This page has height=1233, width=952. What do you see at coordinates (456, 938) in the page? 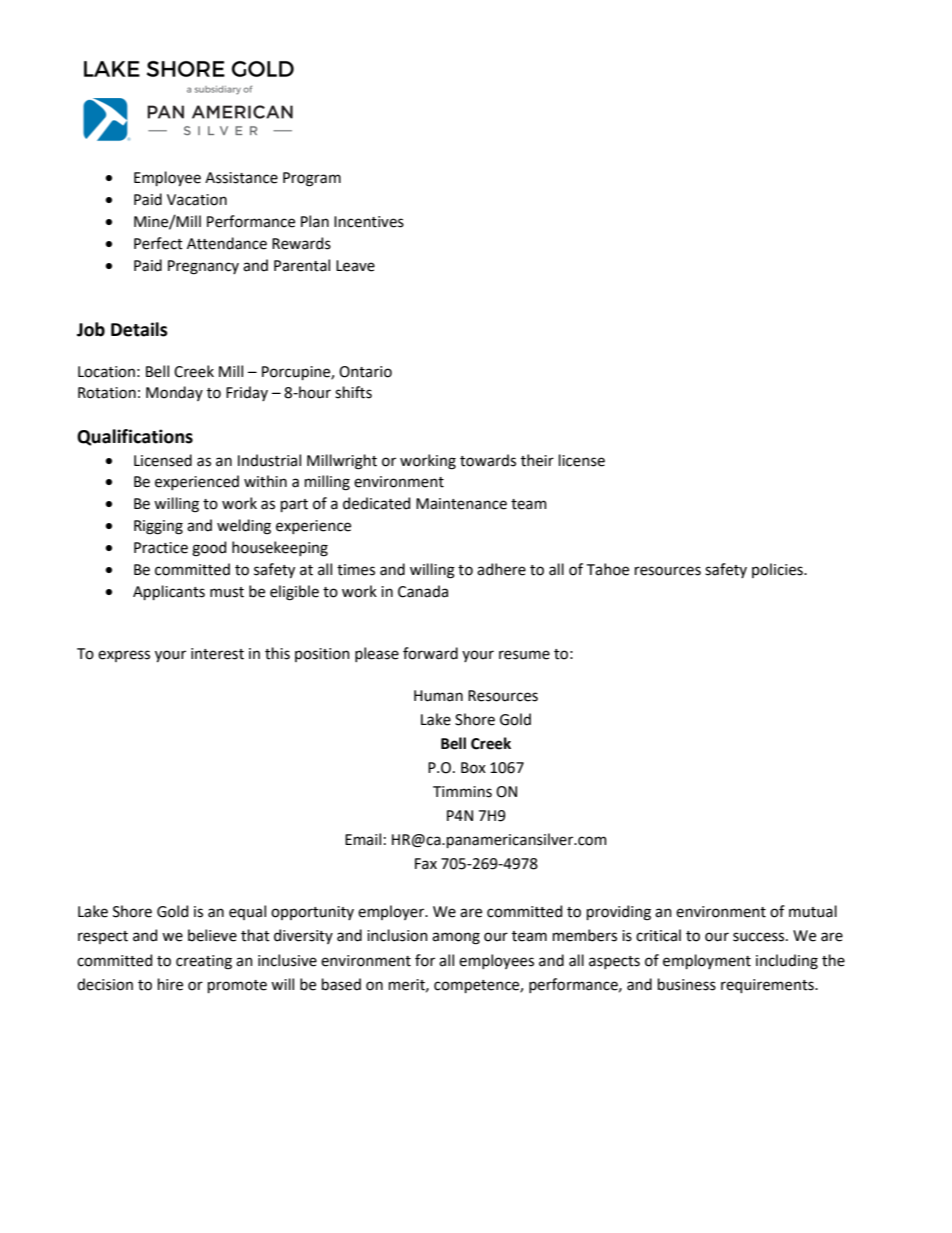
I see `among` at bounding box center [456, 938].
